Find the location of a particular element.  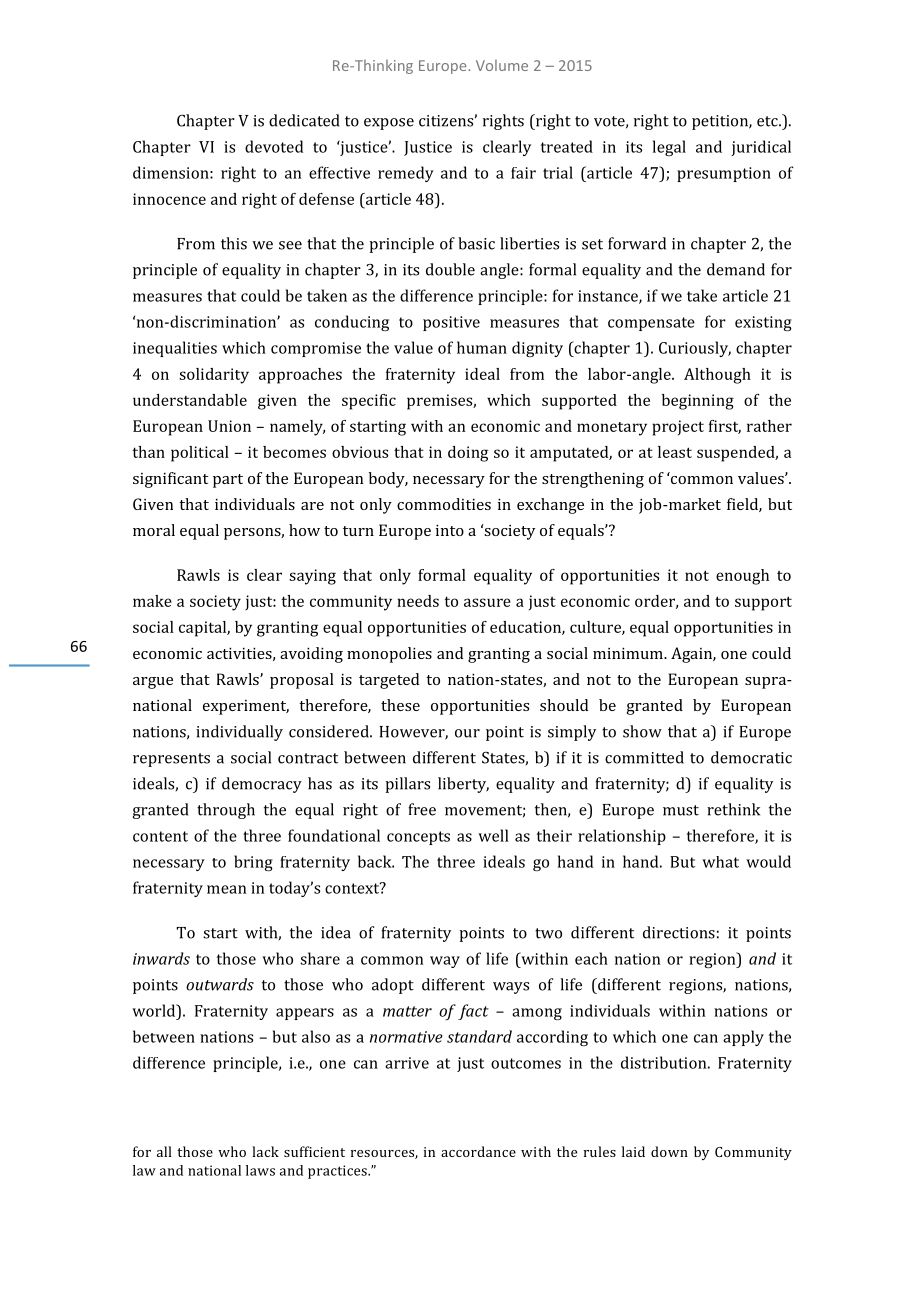

must is located at coordinates (681, 810).
